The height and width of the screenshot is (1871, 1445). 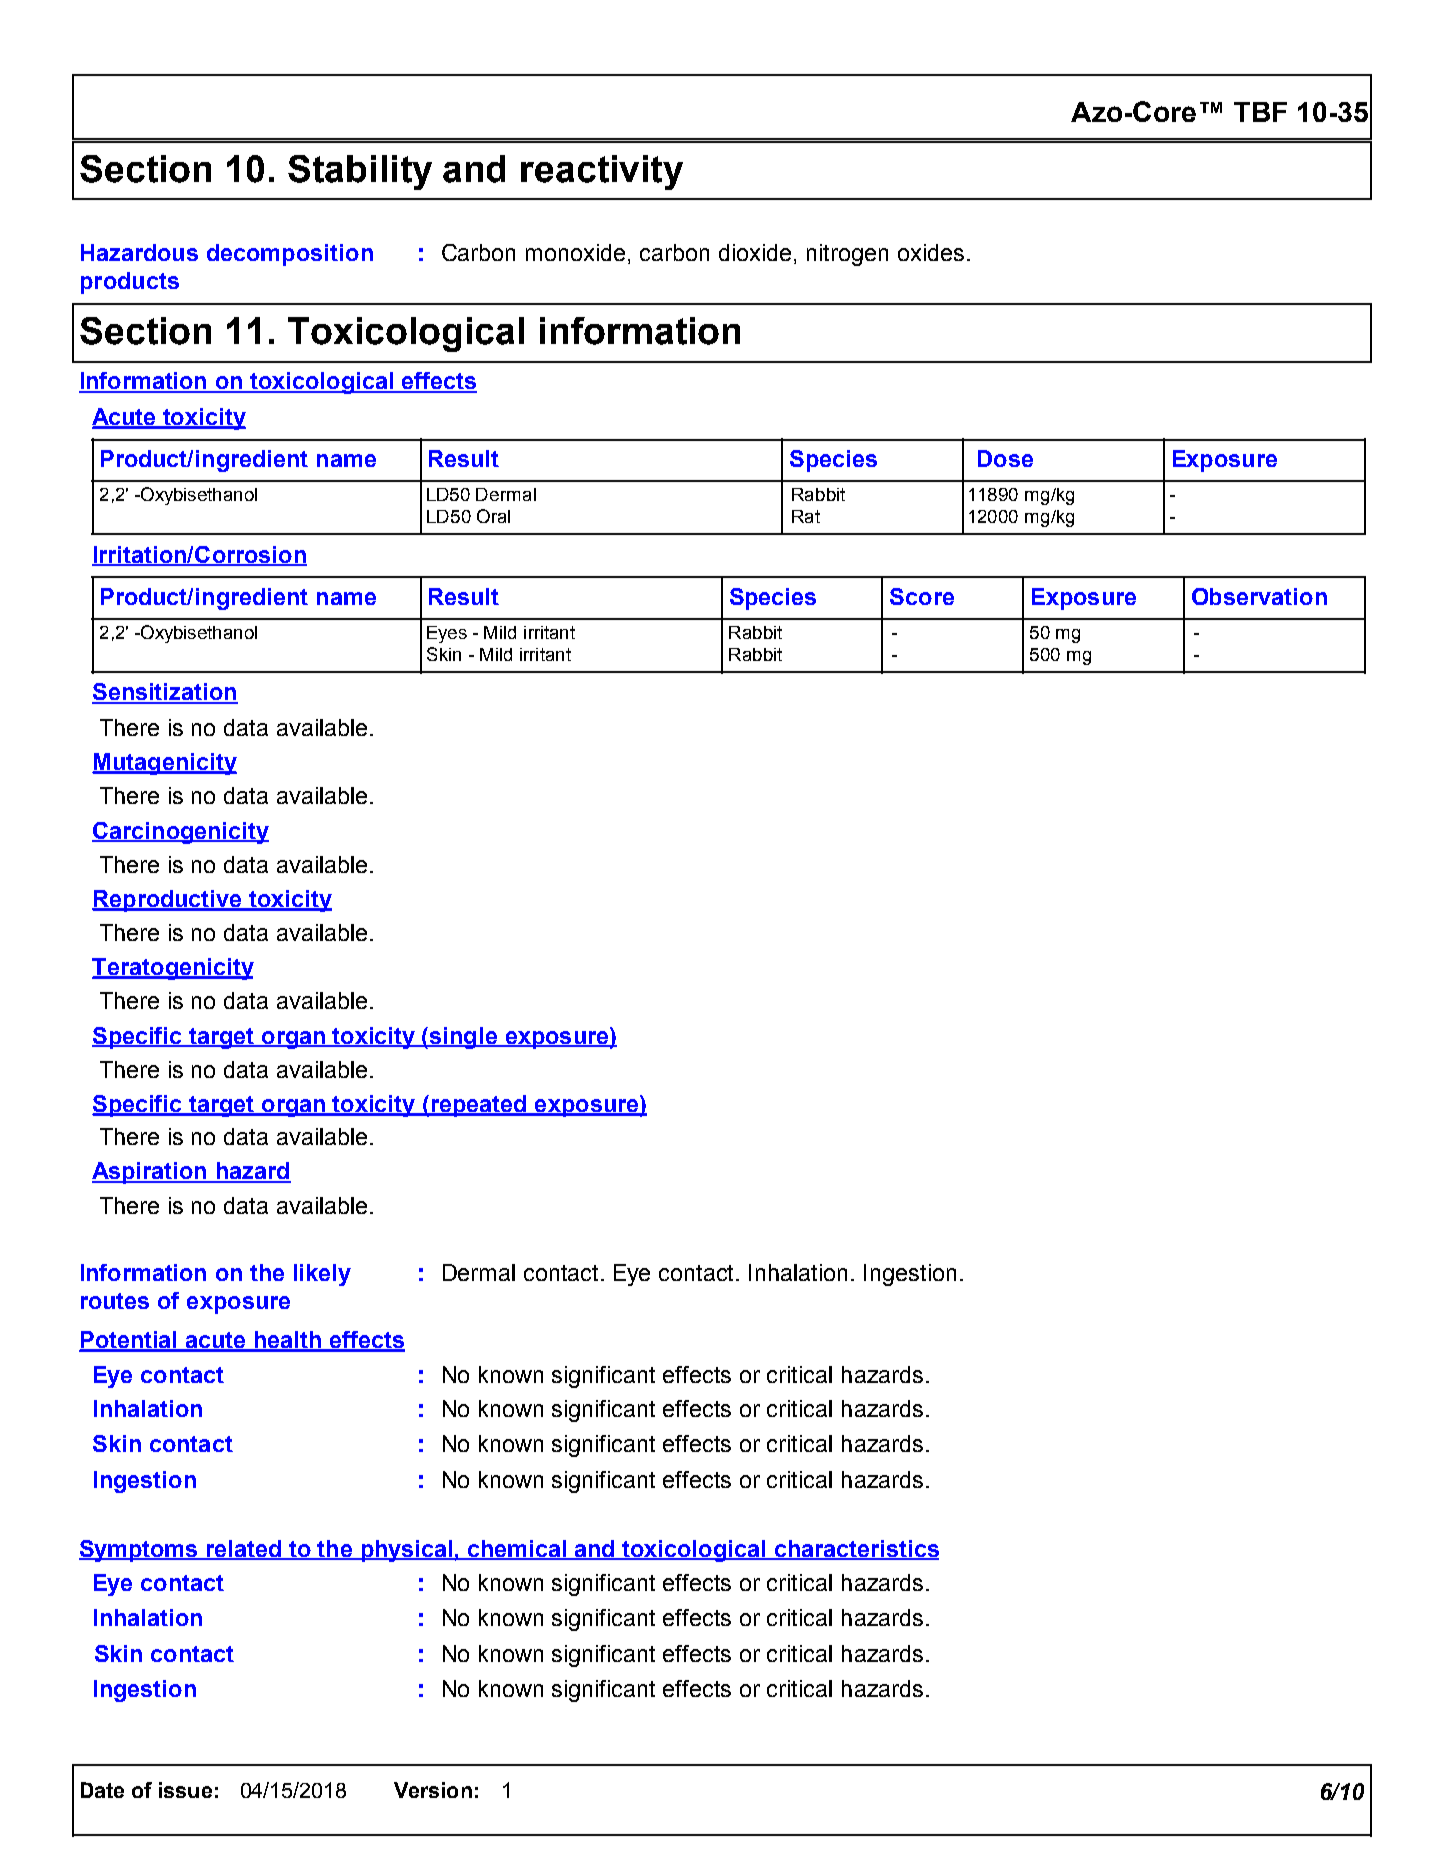 I want to click on Stability, so click(x=360, y=172).
